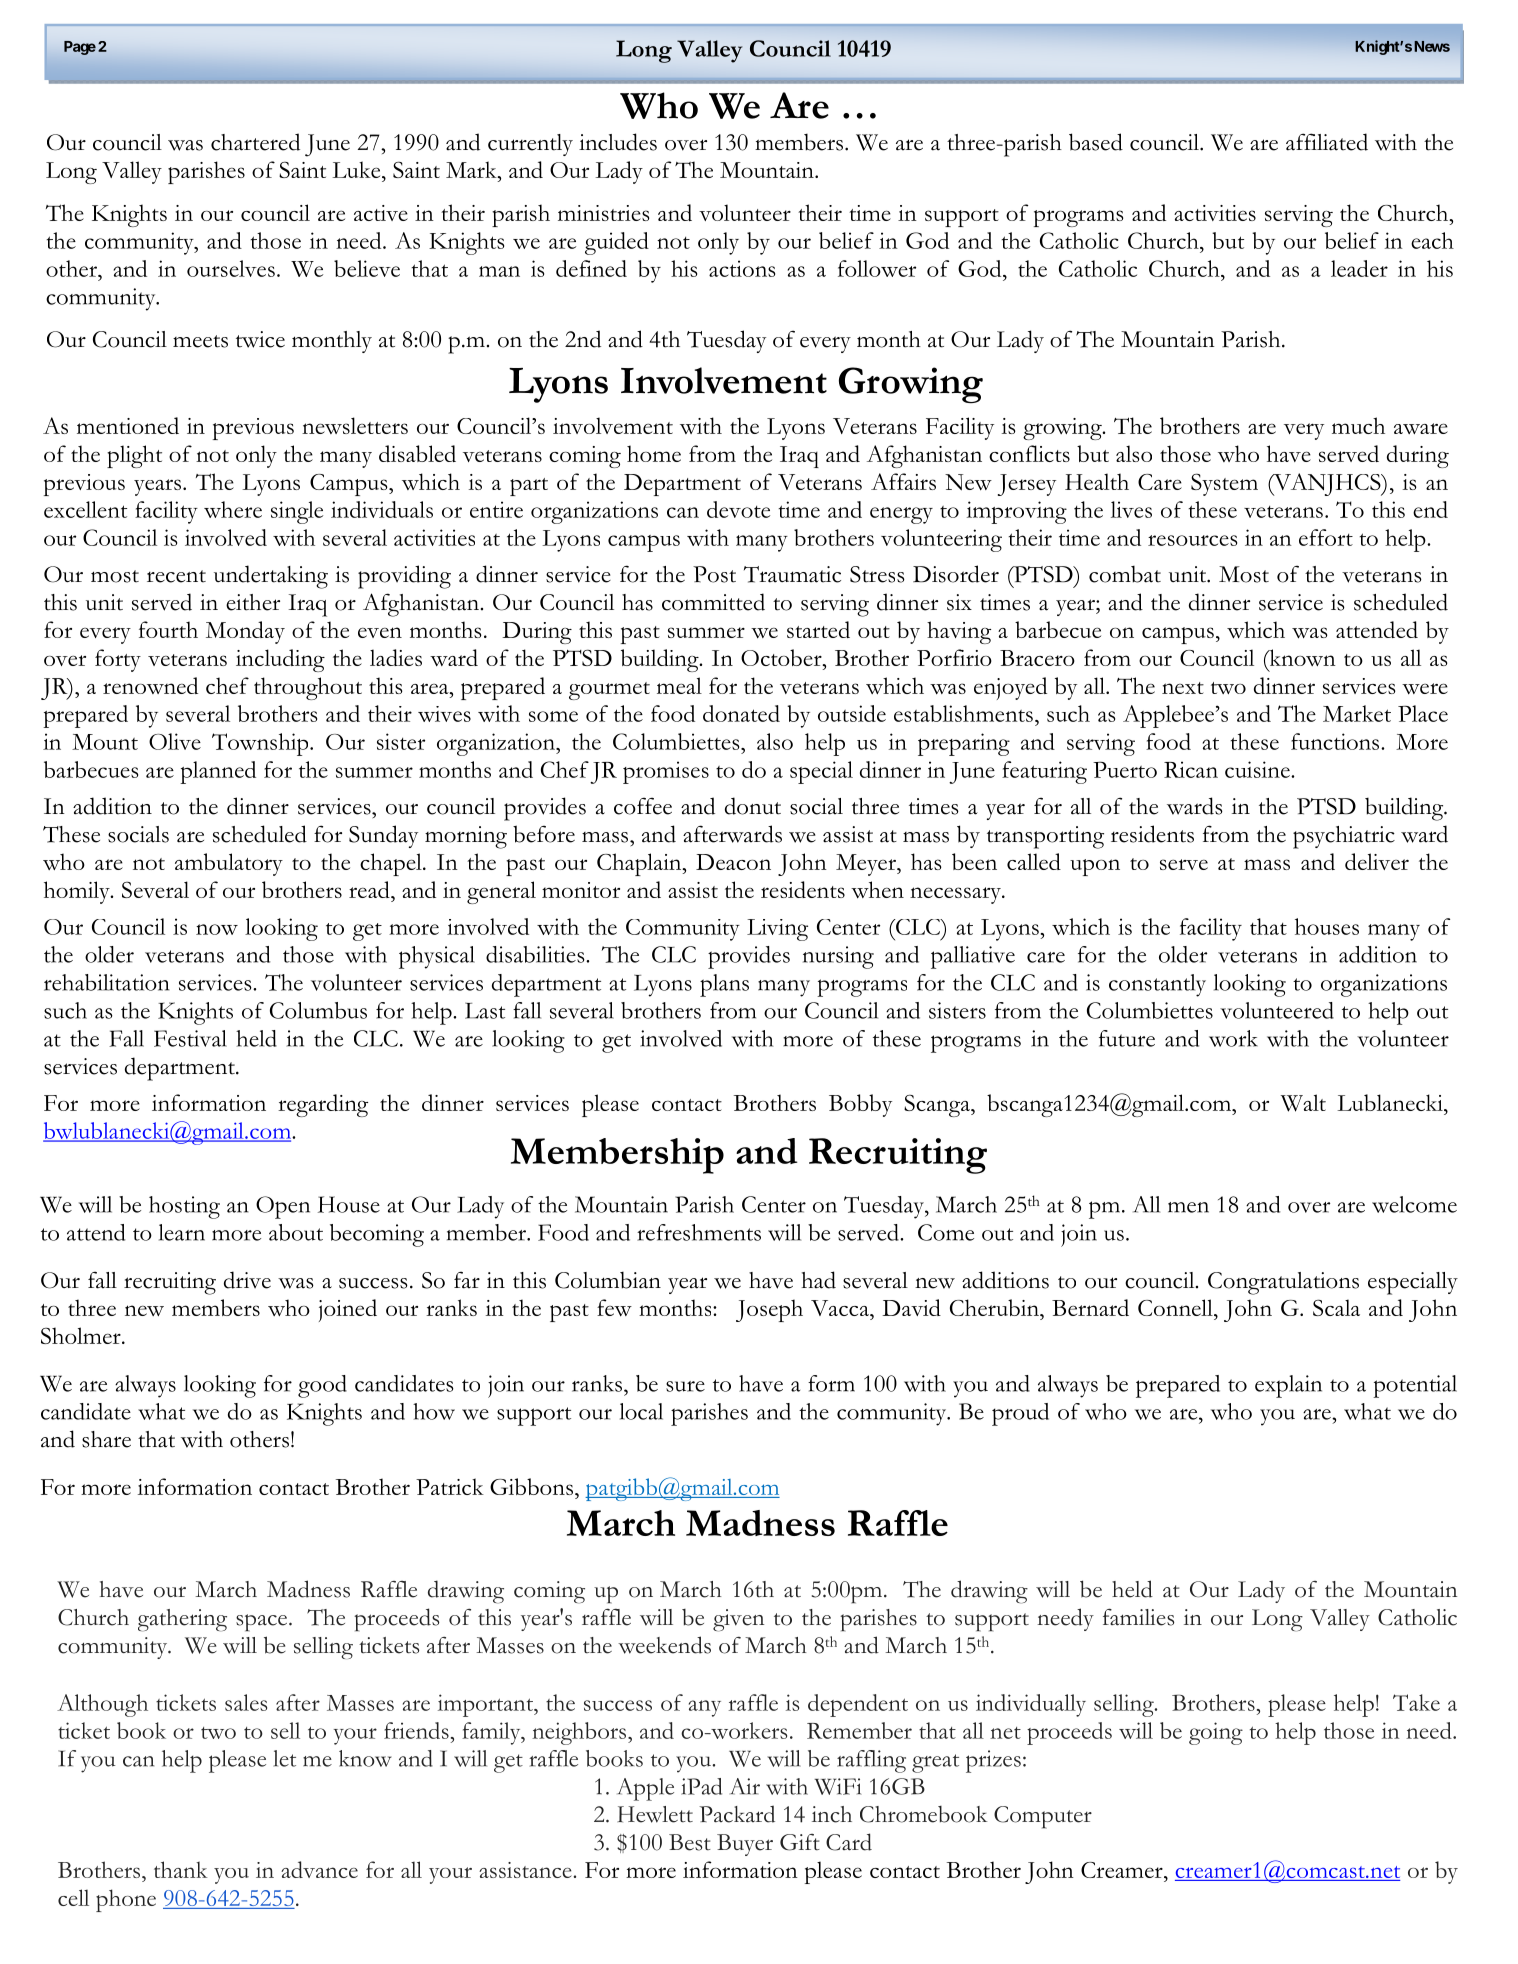  I want to click on includes, so click(618, 142).
